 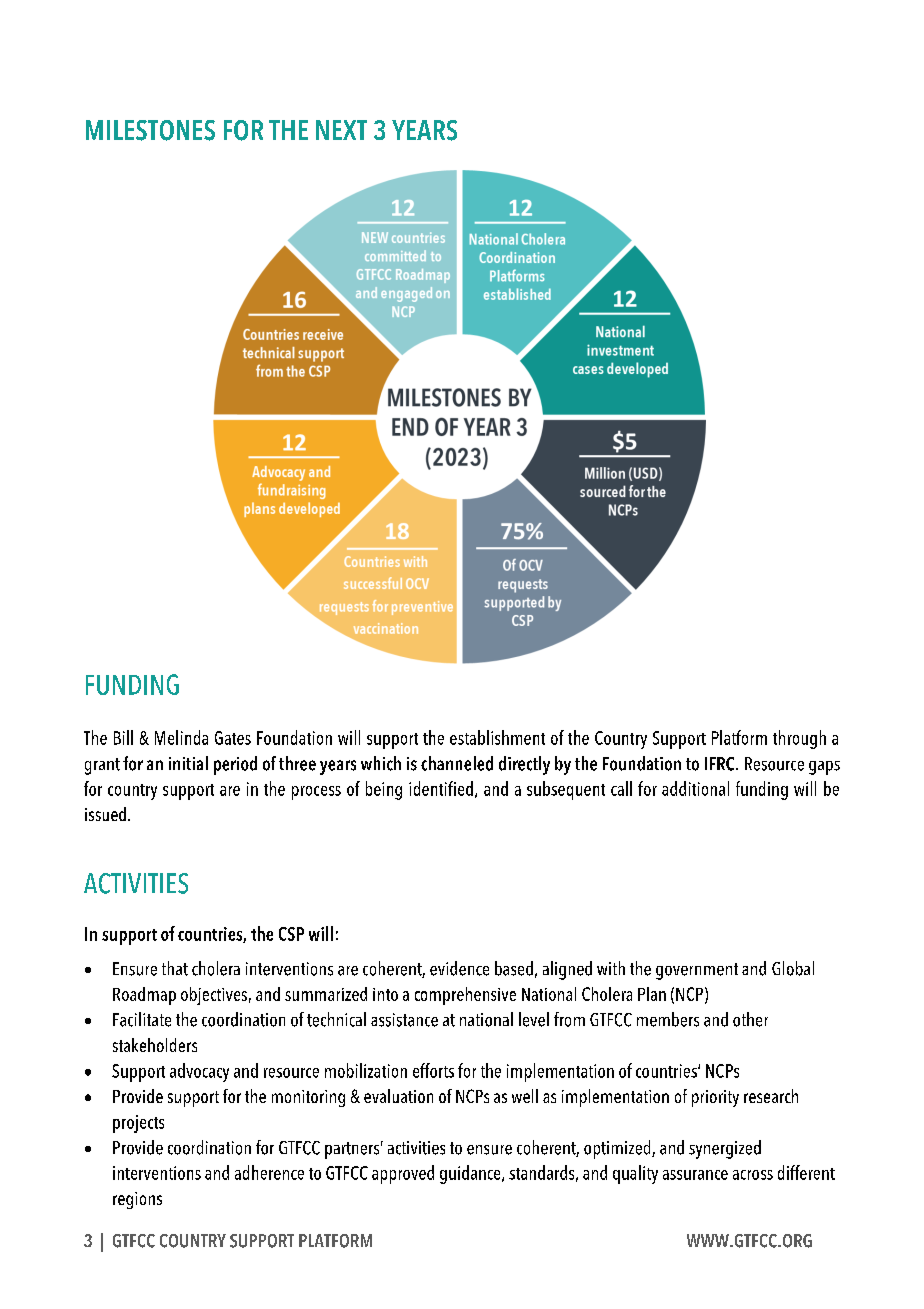 What do you see at coordinates (150, 130) in the screenshot?
I see `MILESTONES` at bounding box center [150, 130].
